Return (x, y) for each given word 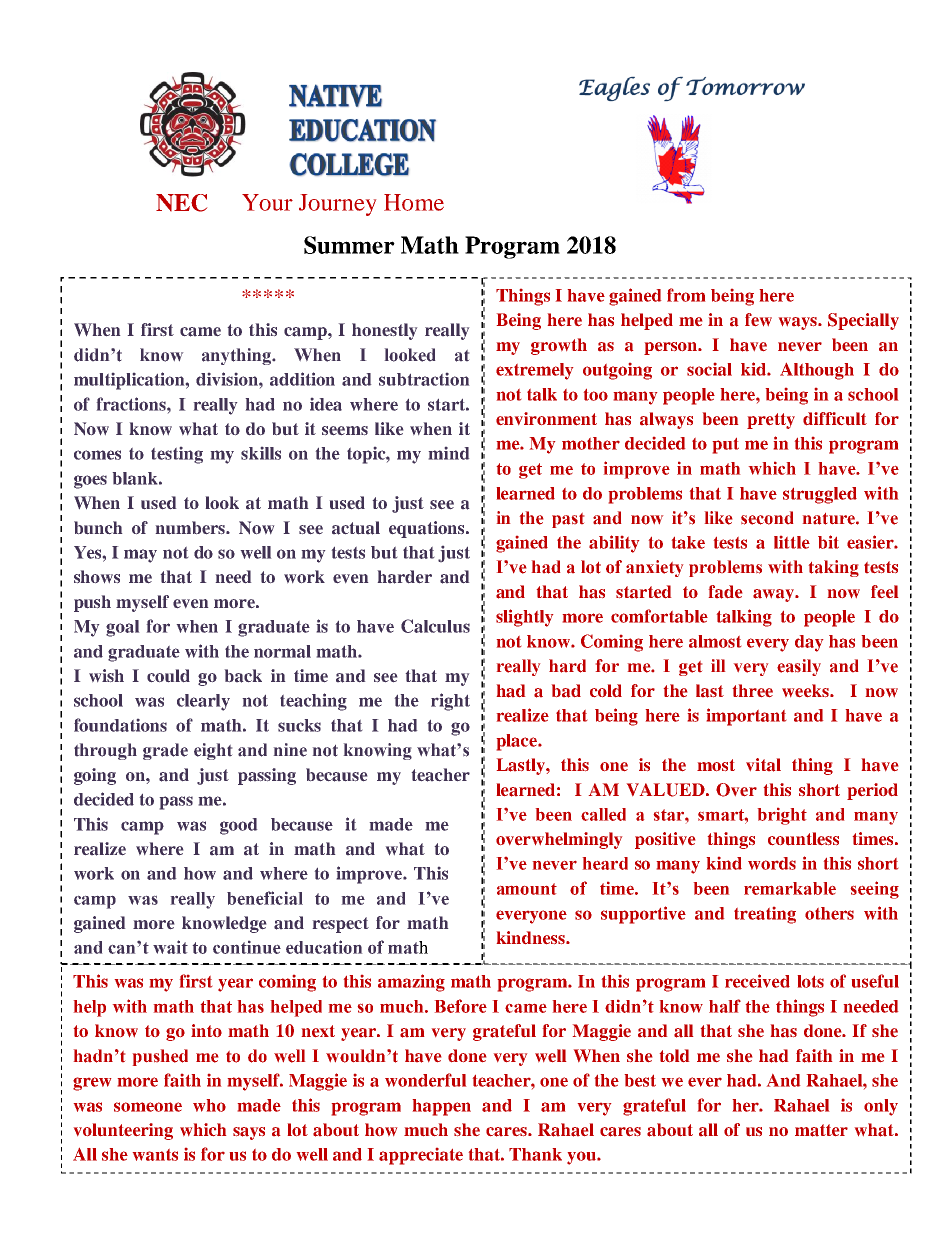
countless (803, 838)
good (238, 826)
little (792, 542)
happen (442, 1107)
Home (414, 202)
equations (428, 529)
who (209, 1105)
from (686, 295)
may (140, 556)
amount (527, 889)
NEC (181, 203)
